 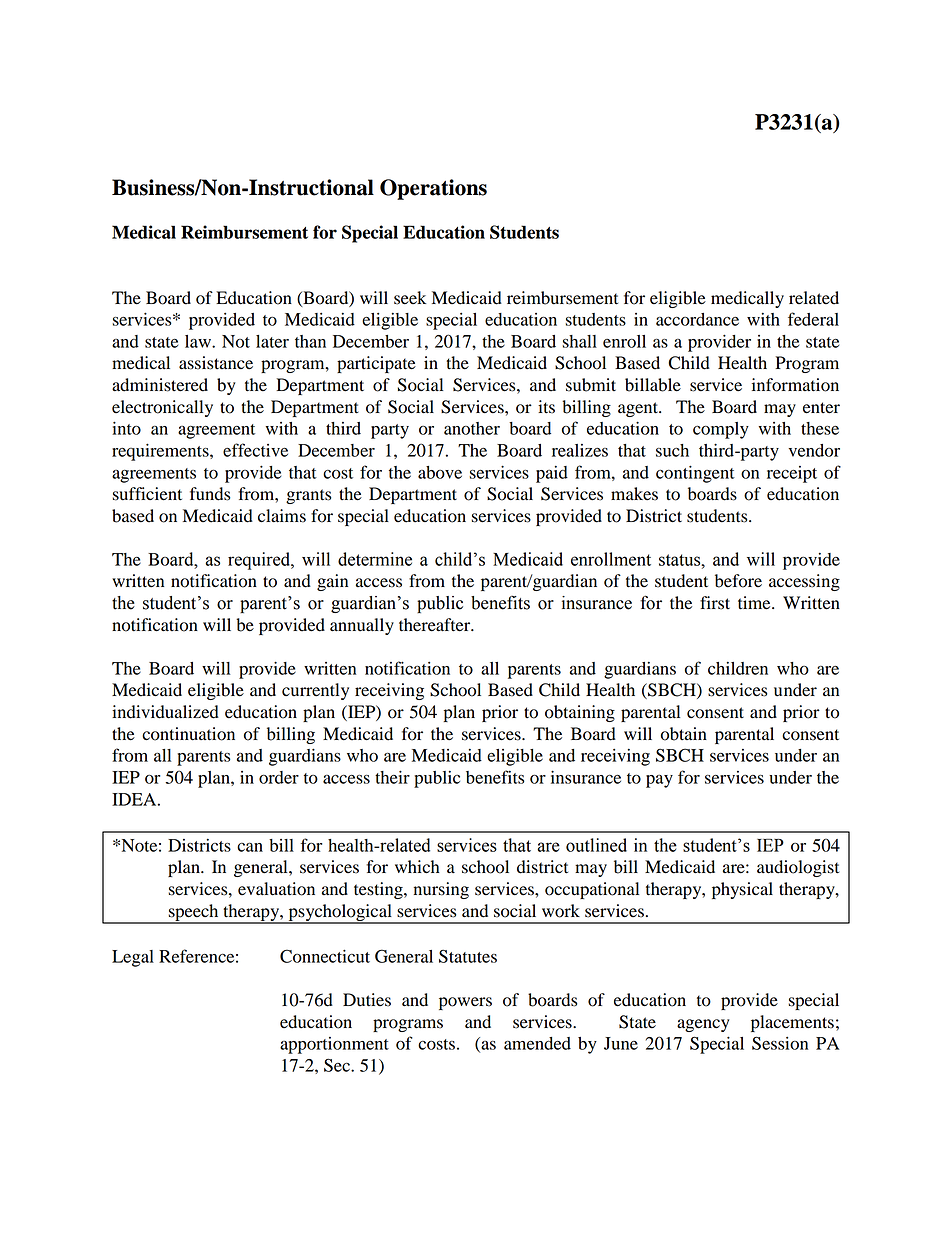 I want to click on powers, so click(x=465, y=1003).
